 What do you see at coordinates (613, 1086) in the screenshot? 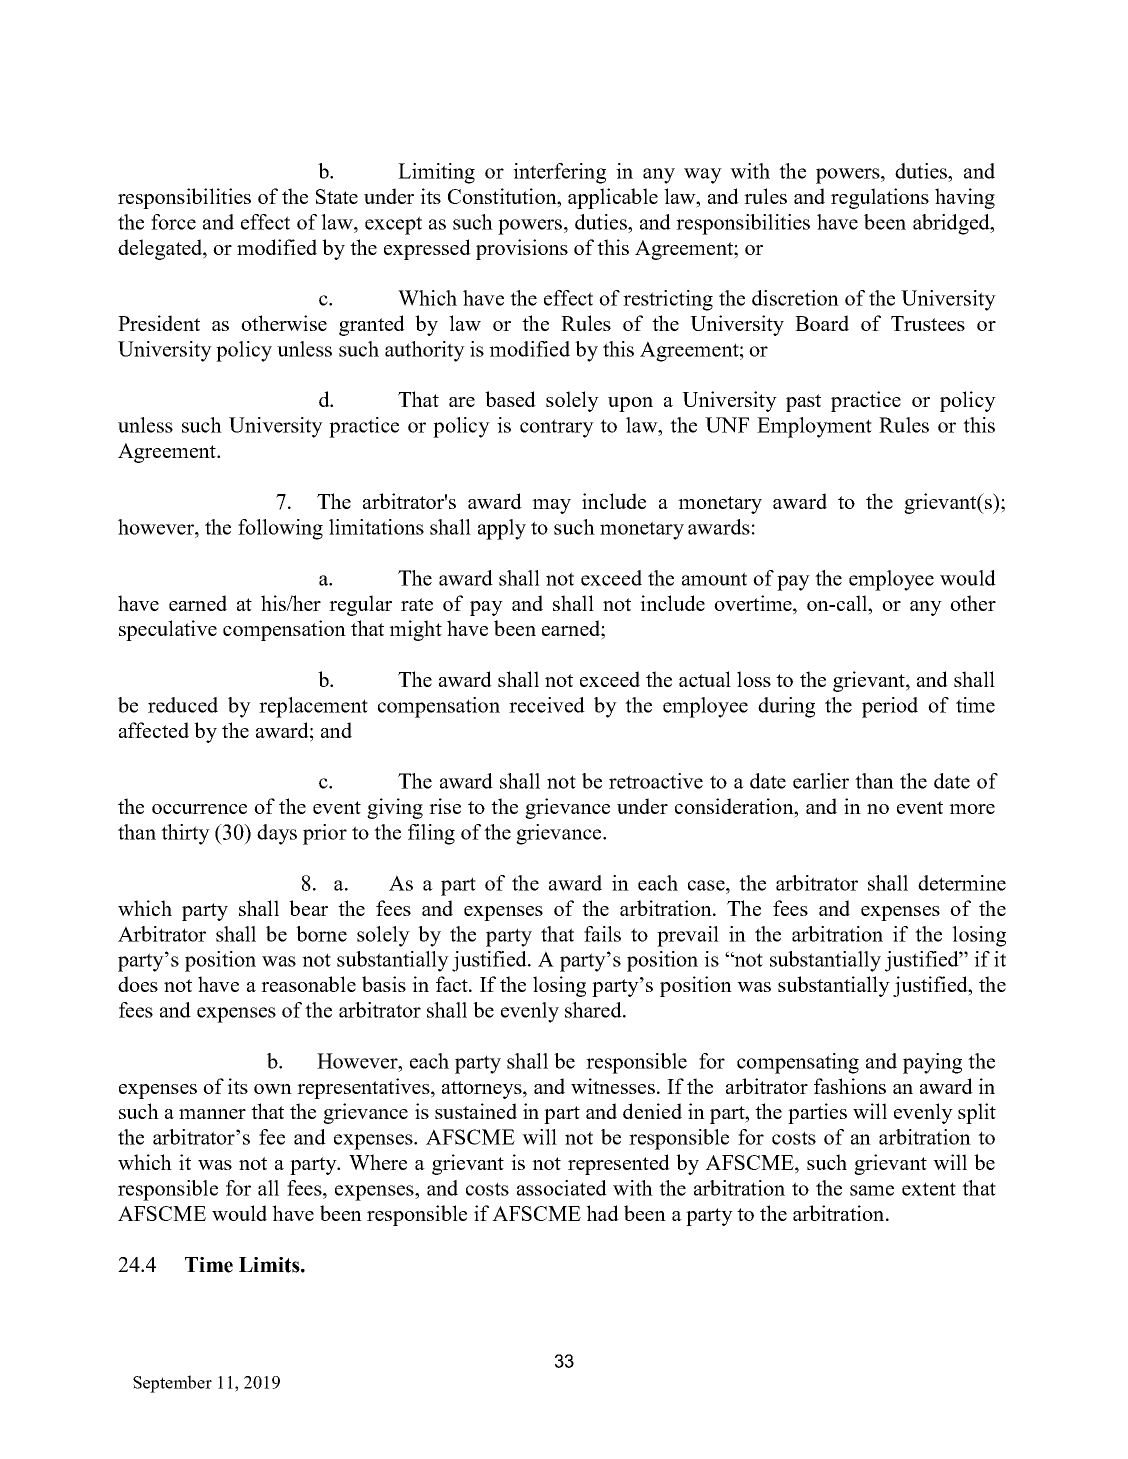
I see `witnesses` at bounding box center [613, 1086].
